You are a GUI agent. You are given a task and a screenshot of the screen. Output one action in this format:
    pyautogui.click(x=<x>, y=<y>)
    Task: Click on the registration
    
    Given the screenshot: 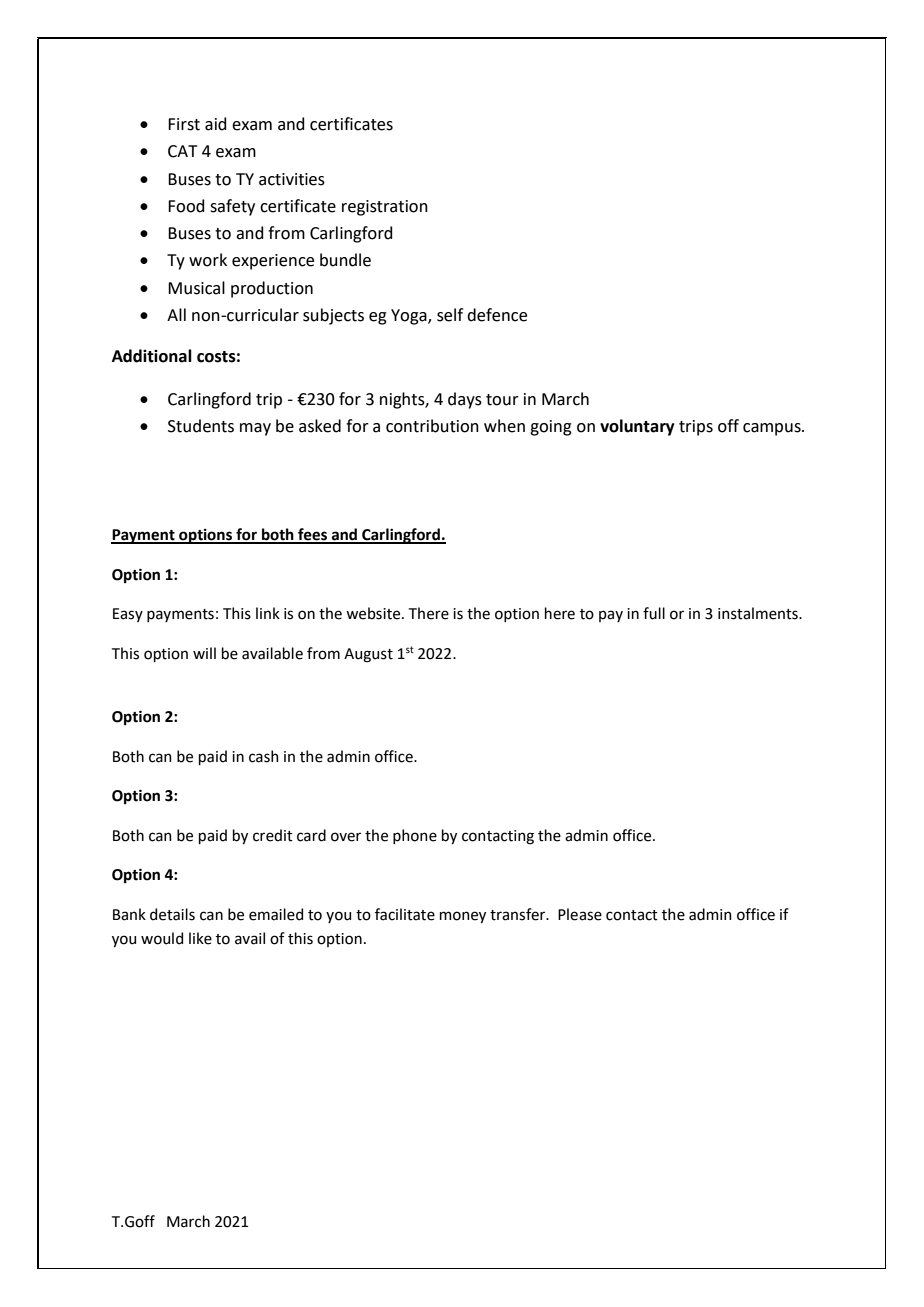 What is the action you would take?
    pyautogui.click(x=385, y=208)
